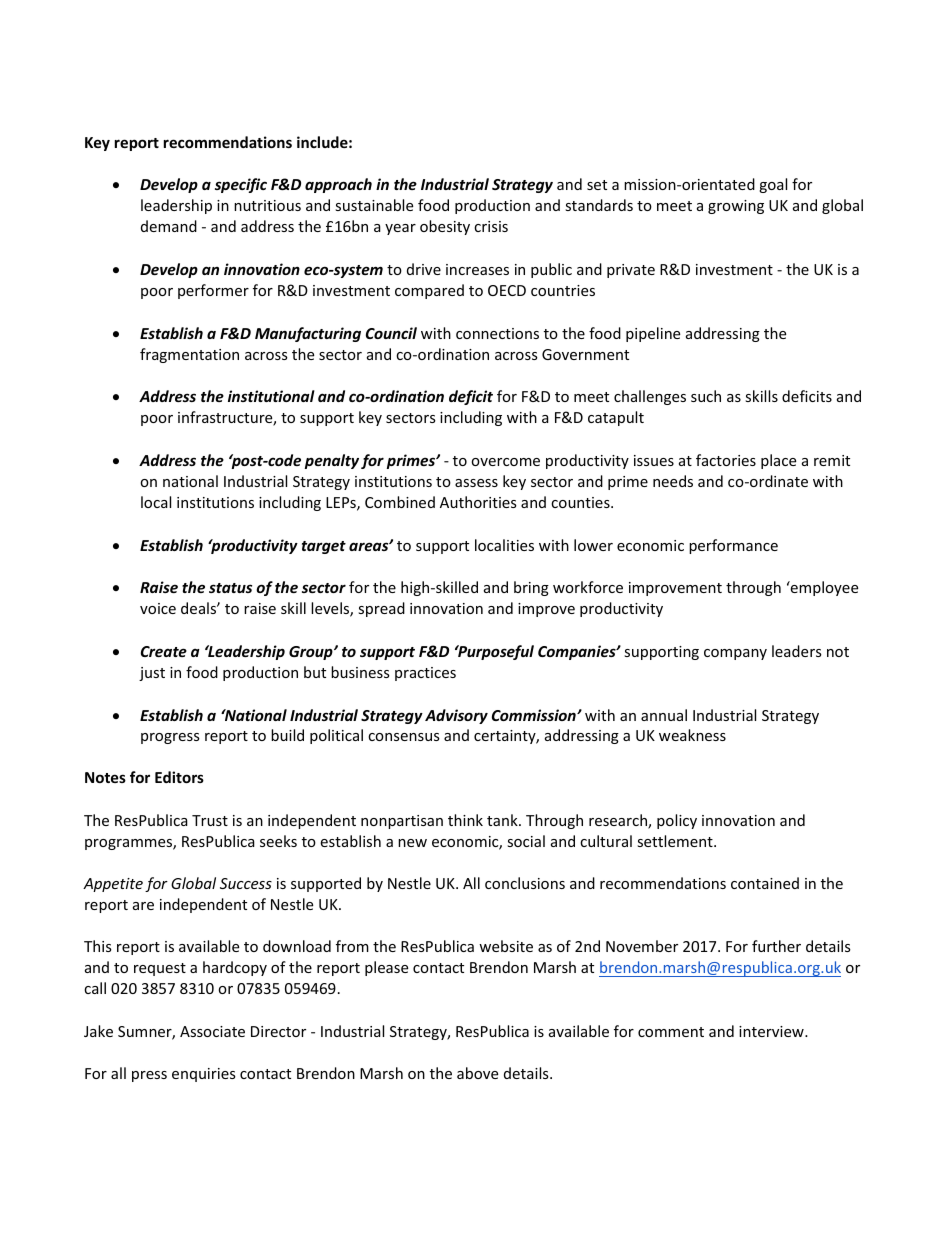 Image resolution: width=952 pixels, height=1233 pixels. I want to click on institutional, so click(271, 396).
